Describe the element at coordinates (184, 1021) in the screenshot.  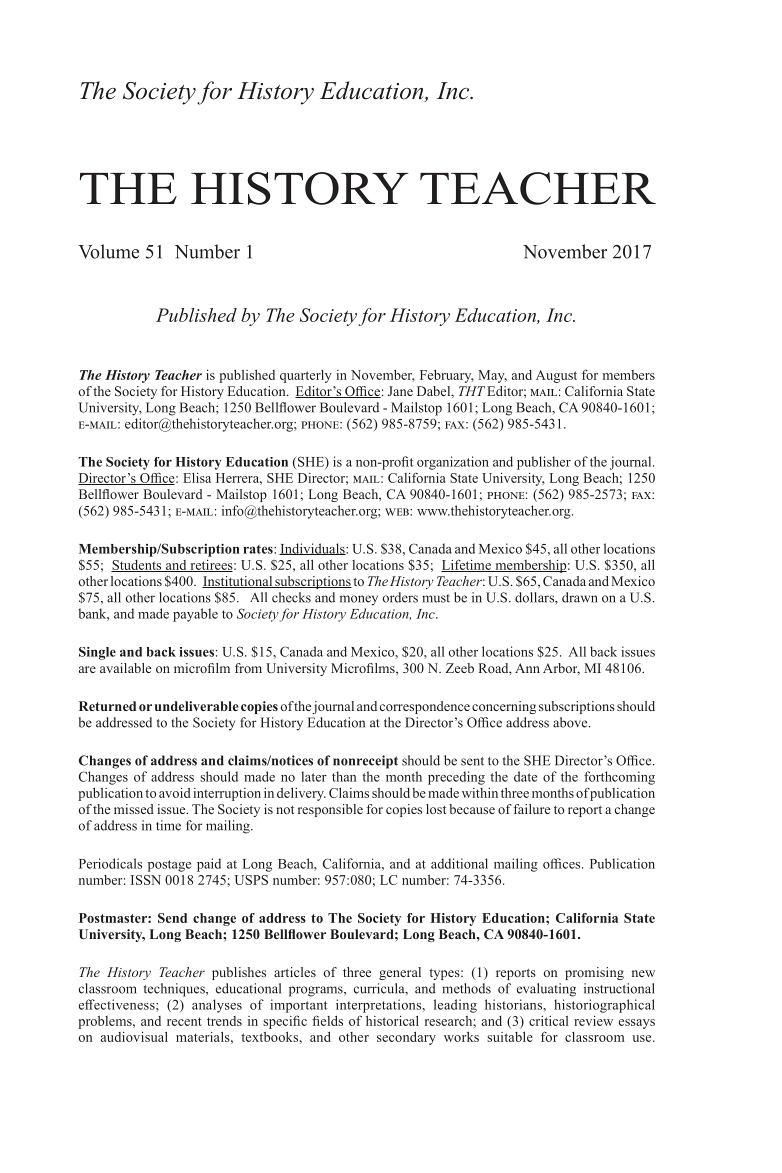
I see `recent` at that location.
